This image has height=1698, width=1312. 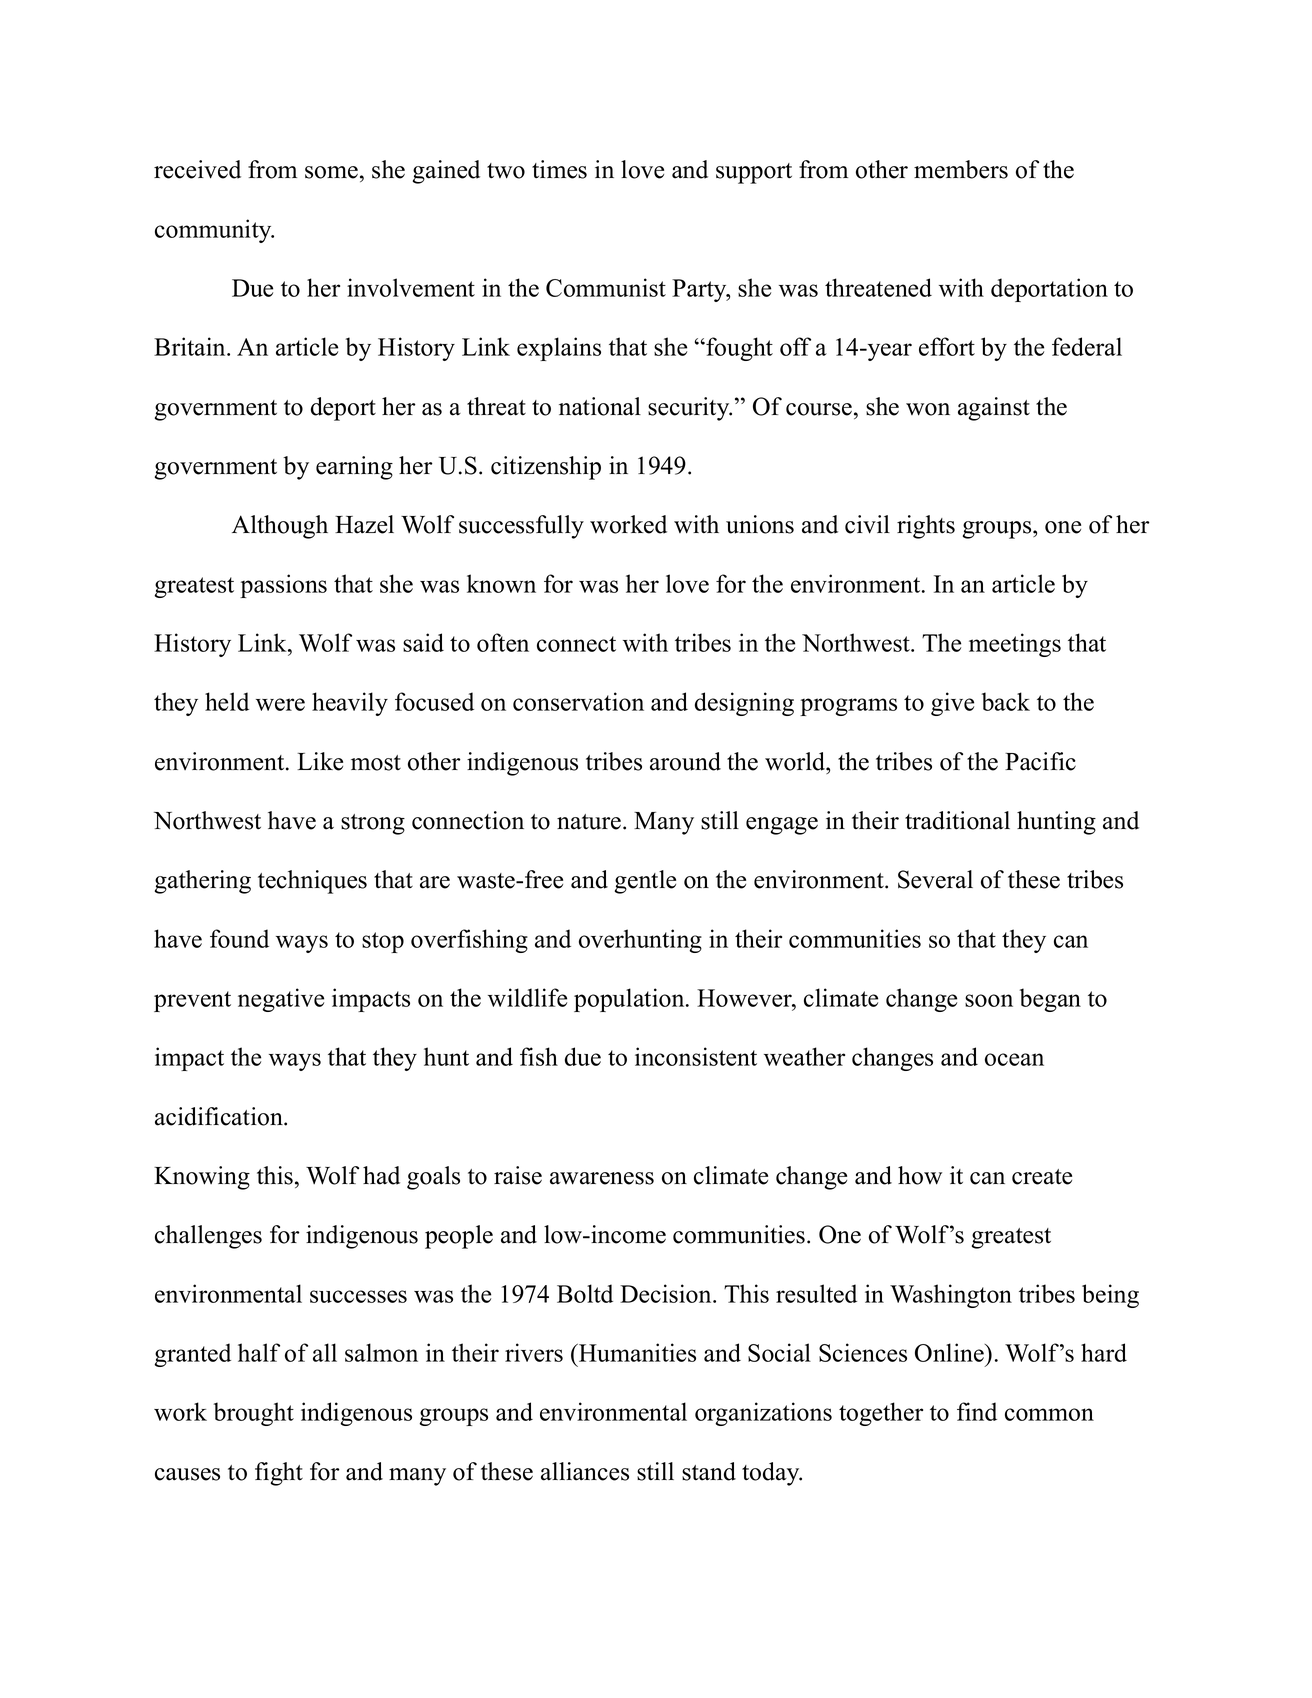 I want to click on some, so click(x=331, y=172).
